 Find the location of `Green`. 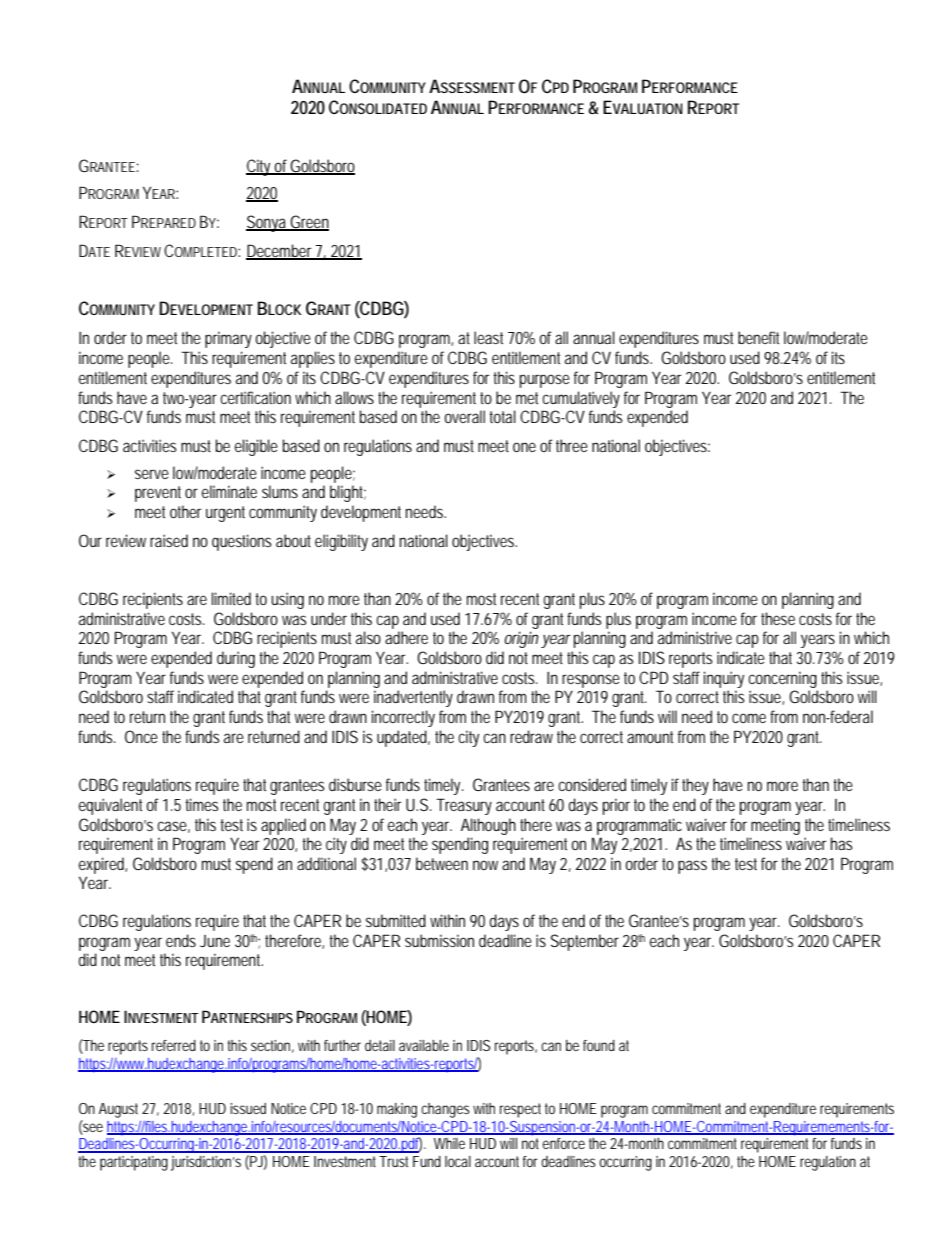

Green is located at coordinates (309, 222).
